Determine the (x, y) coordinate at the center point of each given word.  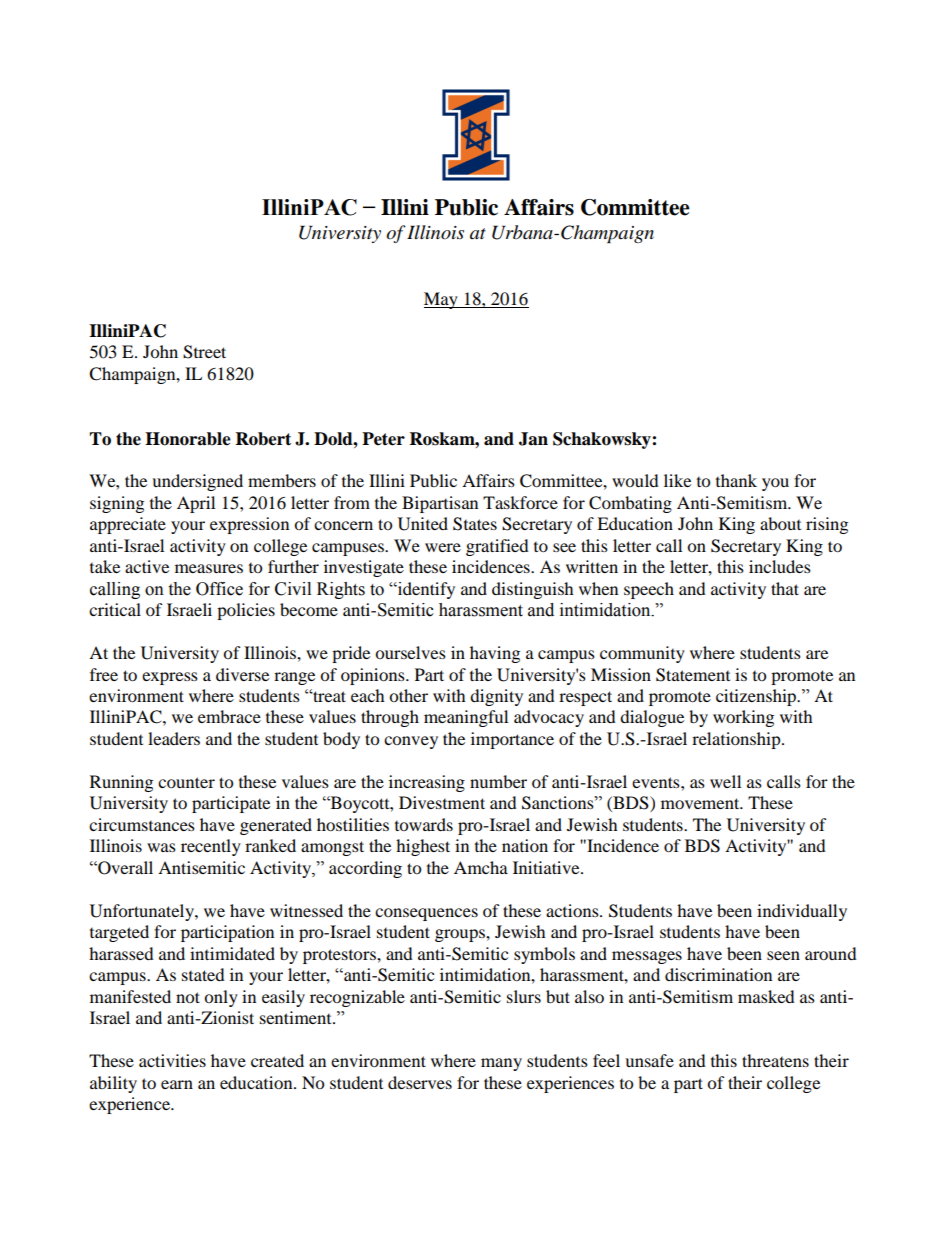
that (785, 588)
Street (204, 352)
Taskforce (520, 502)
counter (186, 782)
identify (425, 590)
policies (246, 611)
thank (736, 480)
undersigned (197, 482)
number (498, 781)
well (725, 781)
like (677, 480)
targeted (119, 933)
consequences (426, 914)
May (442, 300)
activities (172, 1060)
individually (802, 912)
